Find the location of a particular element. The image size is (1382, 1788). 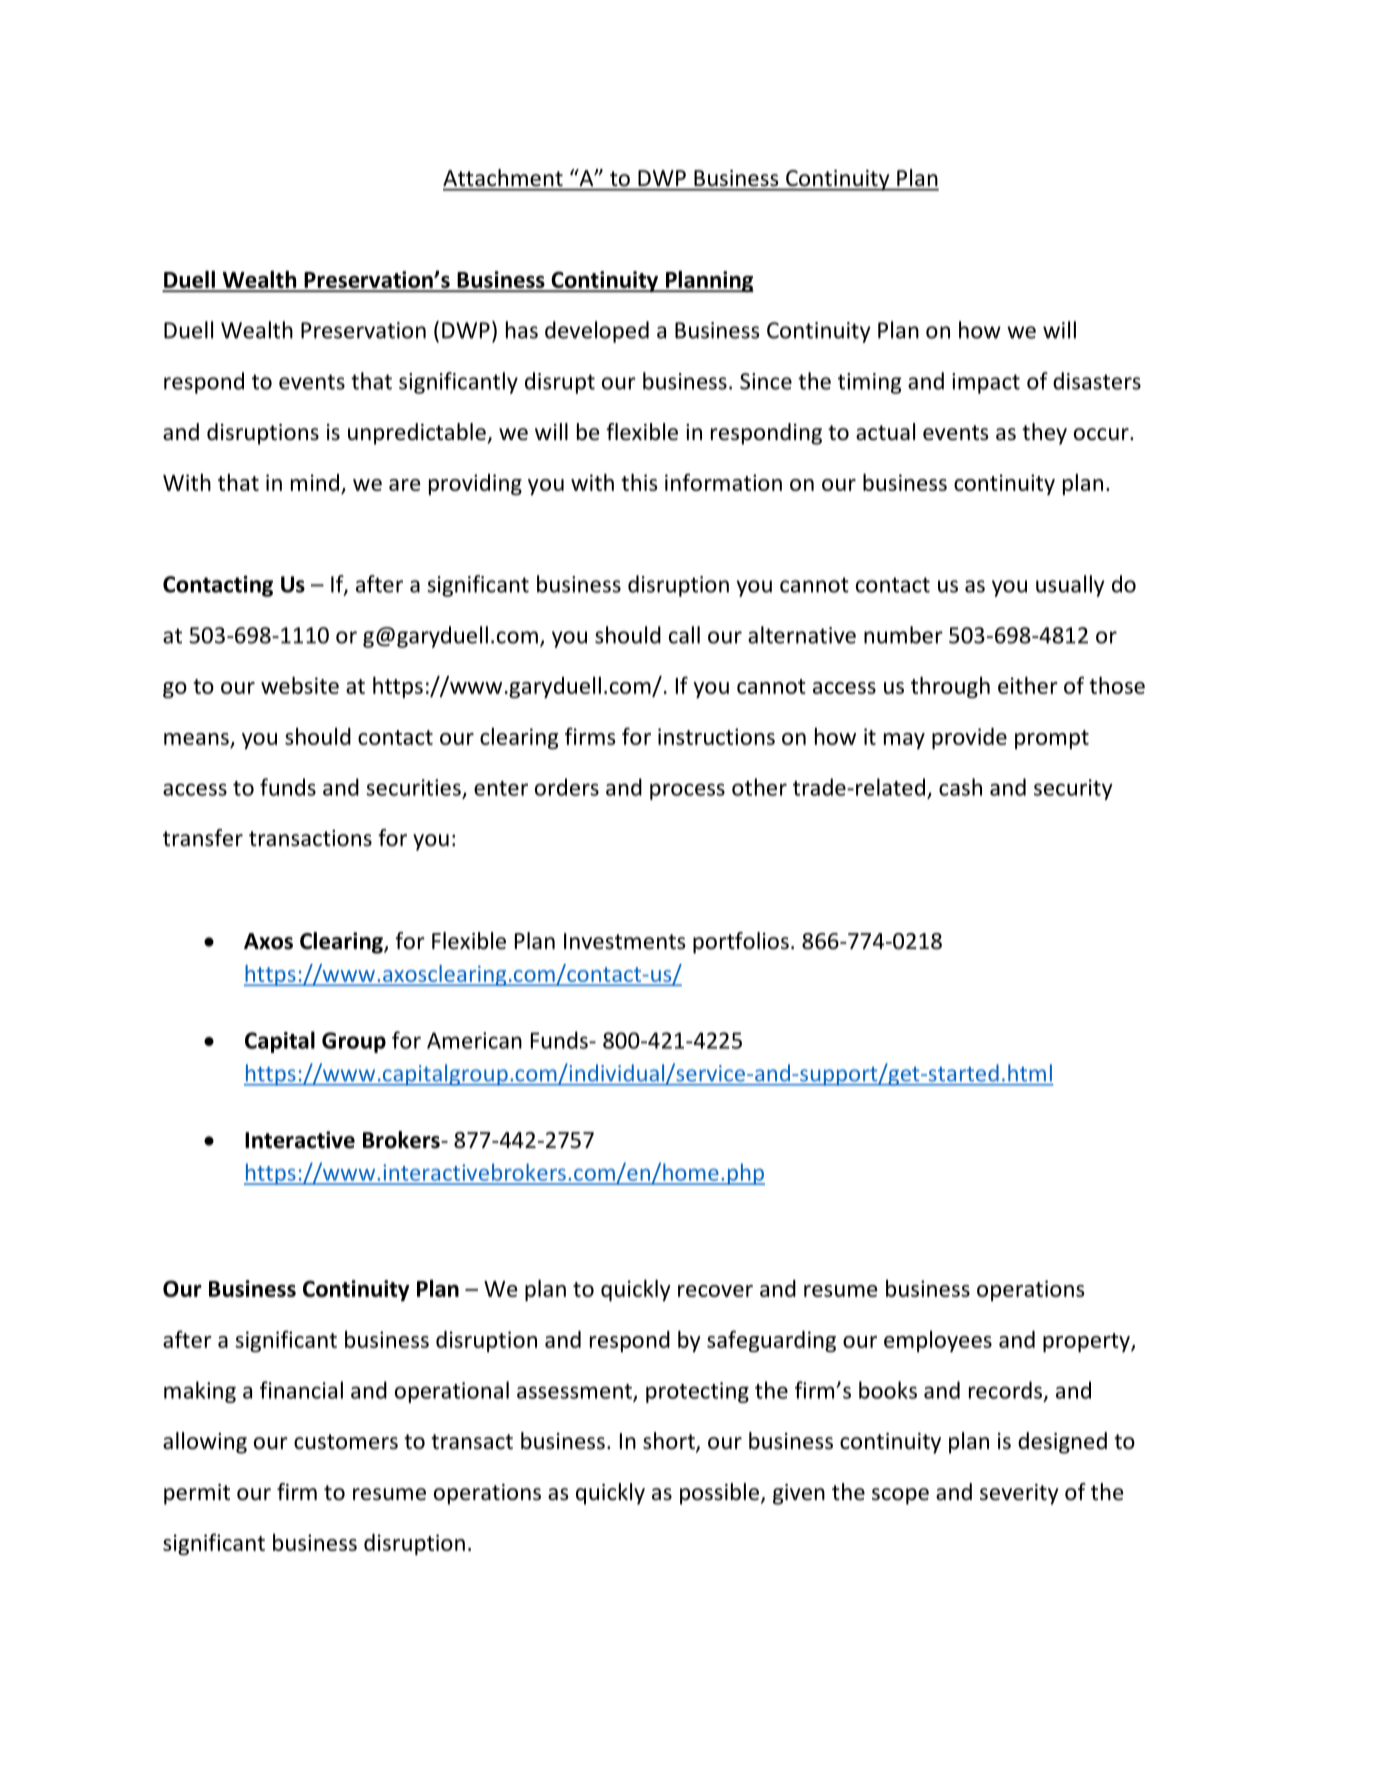

unpredictable is located at coordinates (418, 434).
